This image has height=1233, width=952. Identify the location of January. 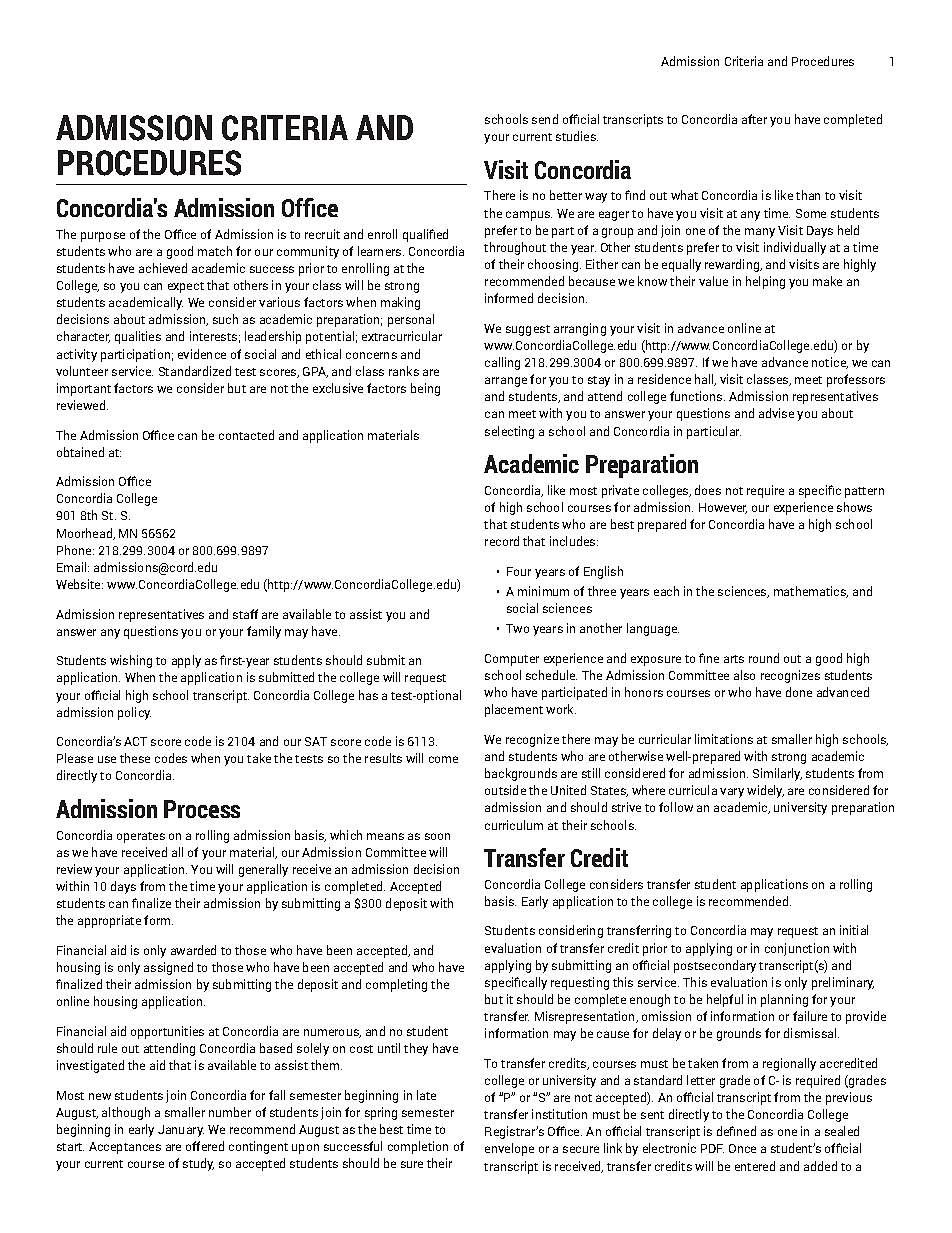
(181, 1131).
